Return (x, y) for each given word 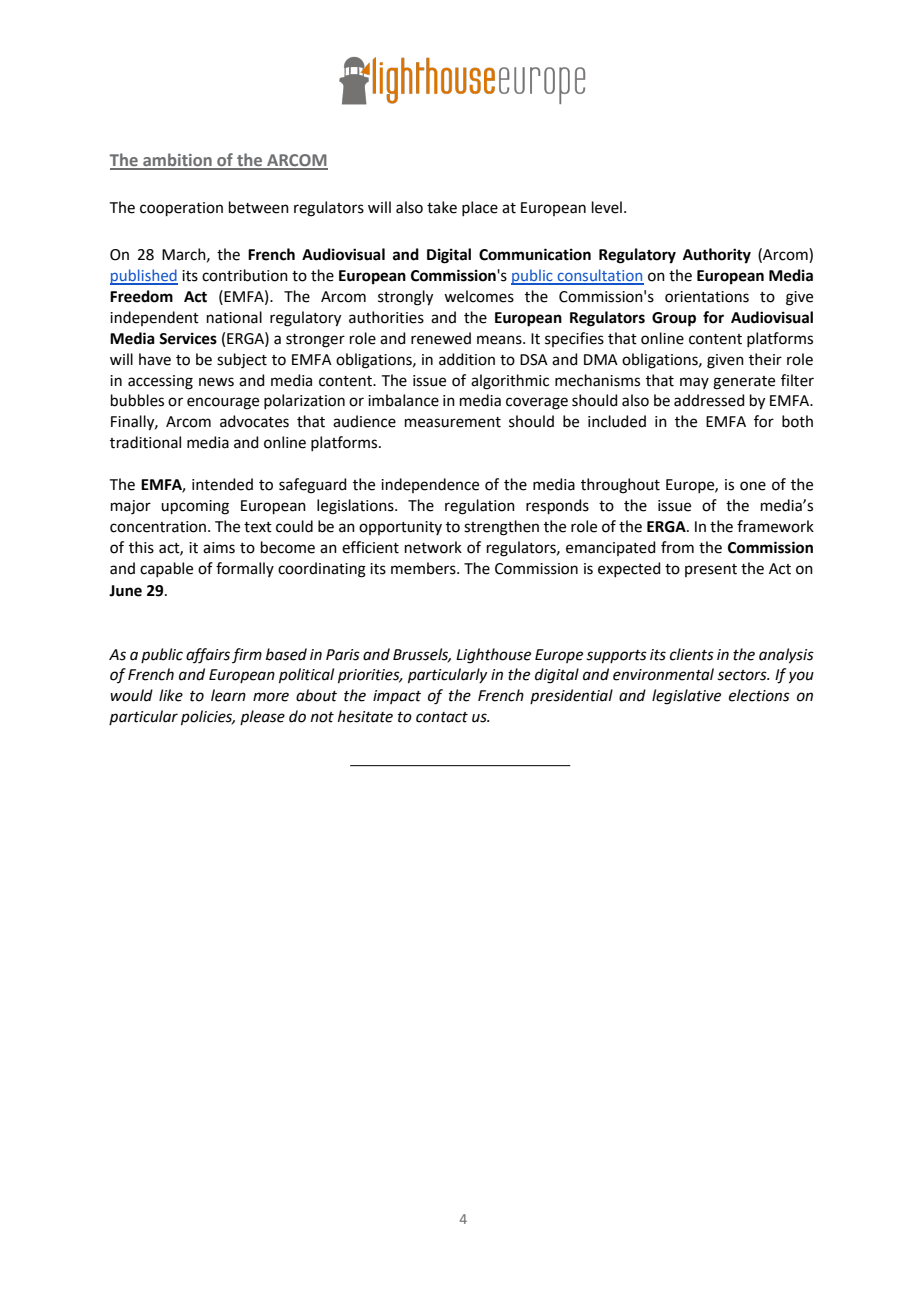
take (442, 207)
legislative (686, 697)
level (607, 207)
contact (442, 717)
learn (228, 695)
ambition (177, 161)
